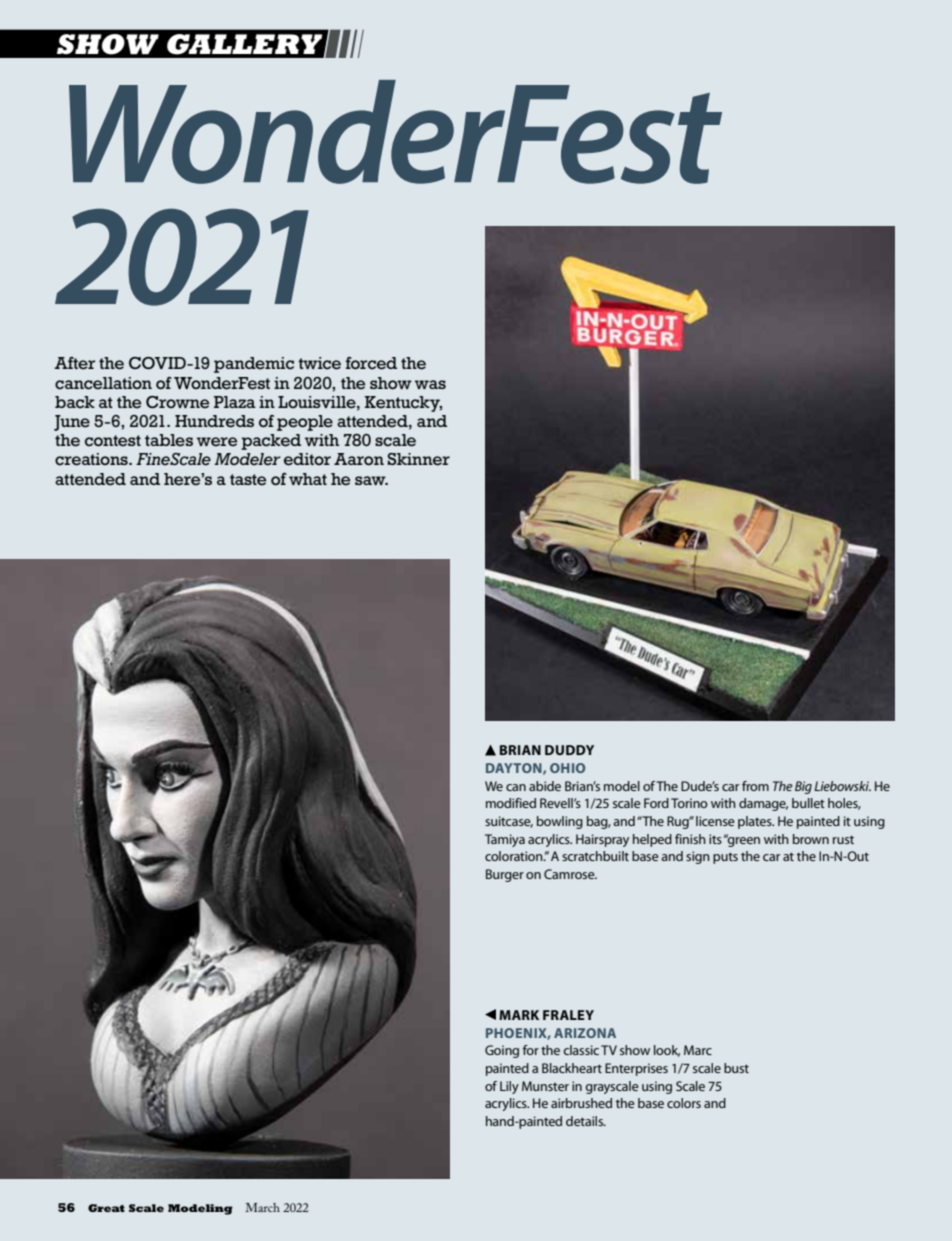  I want to click on look, so click(667, 1051).
